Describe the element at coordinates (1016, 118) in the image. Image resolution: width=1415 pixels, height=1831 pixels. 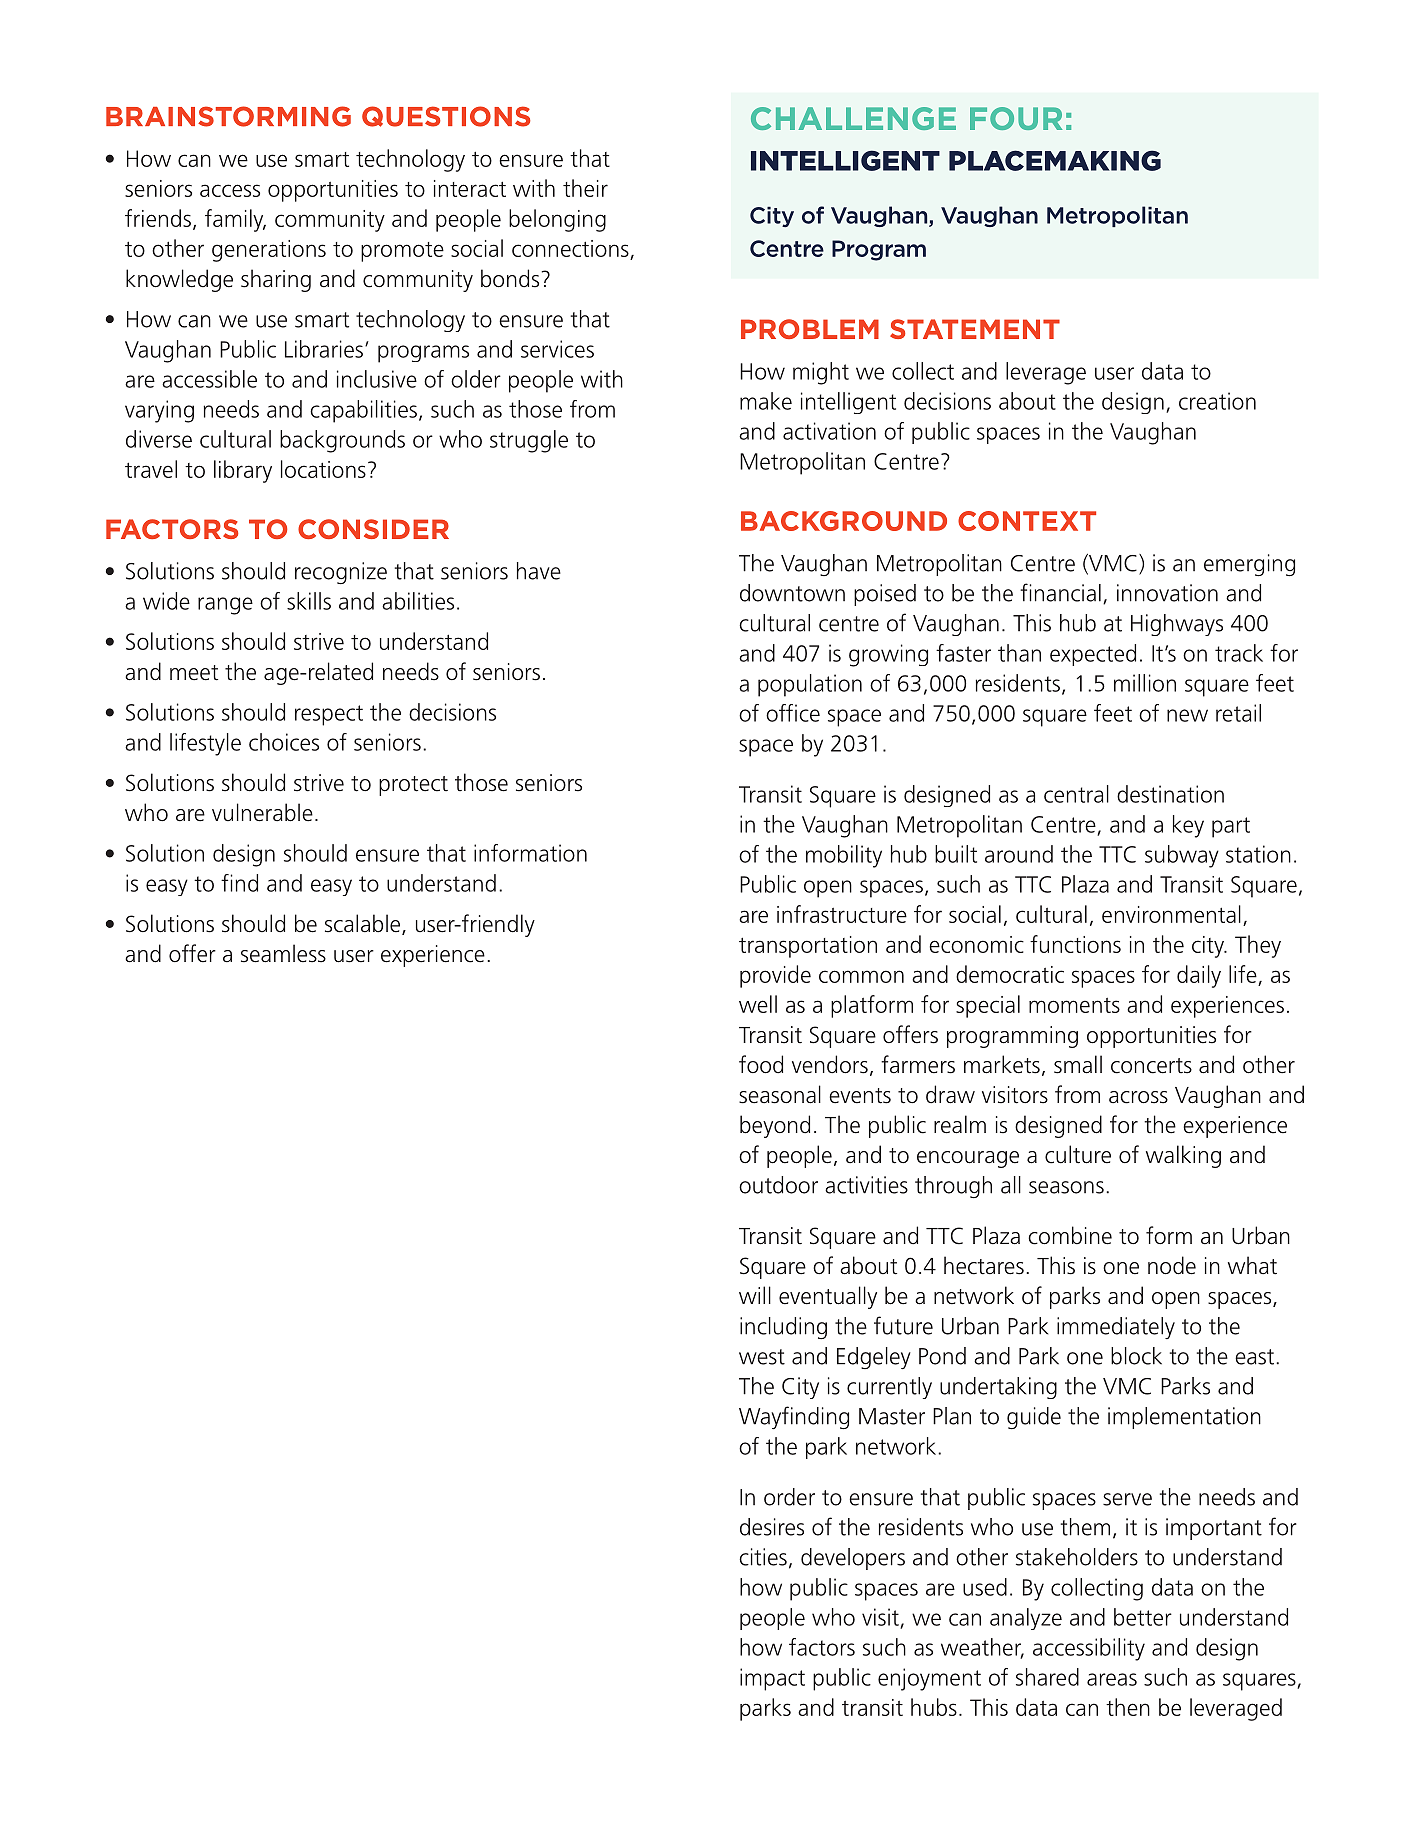
I see `FOUR` at that location.
